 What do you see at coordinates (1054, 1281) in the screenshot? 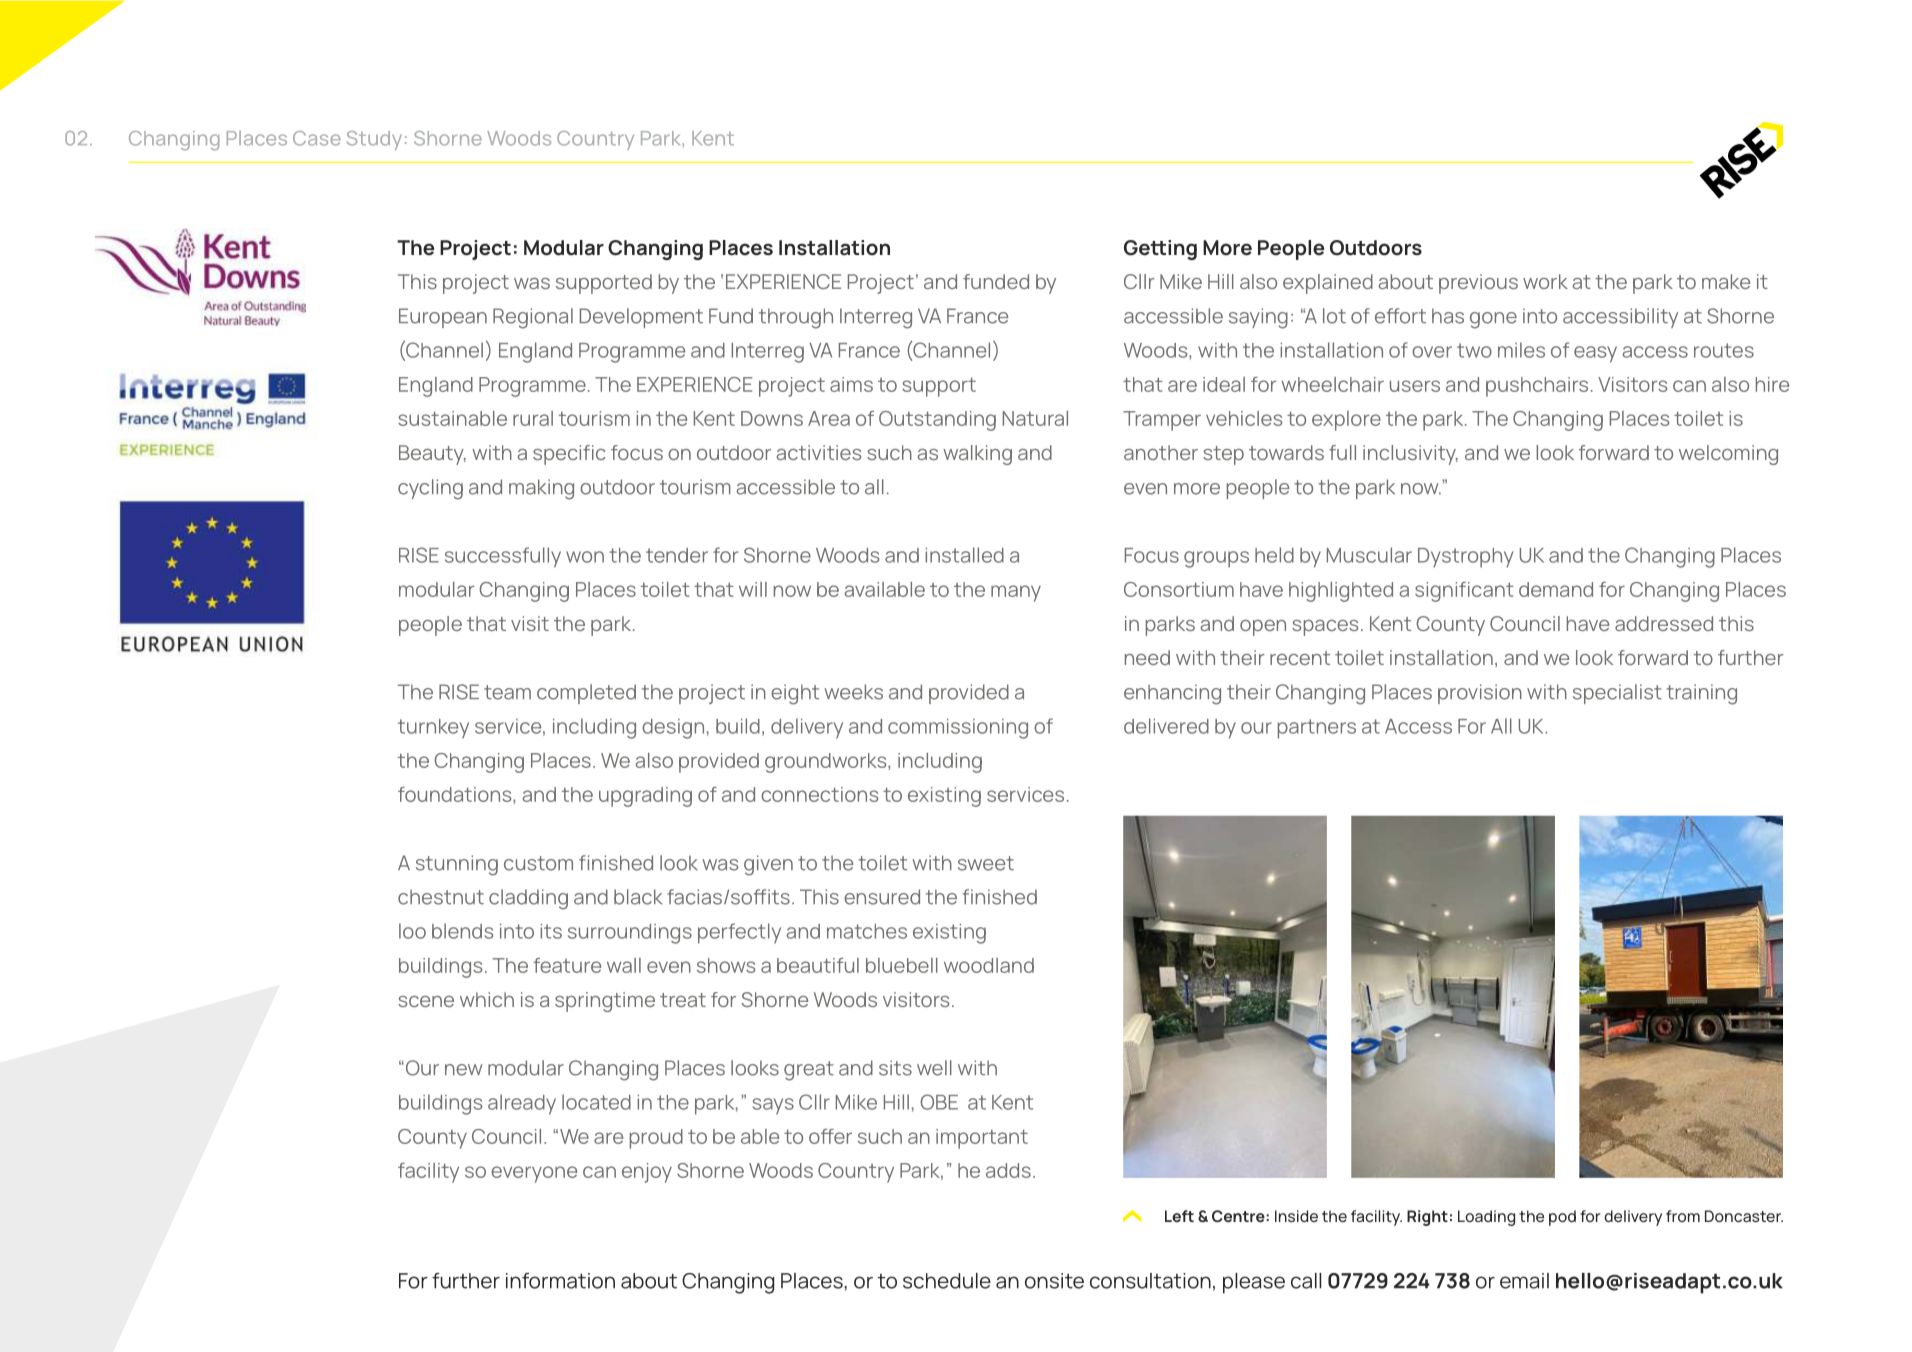
I see `onsite` at bounding box center [1054, 1281].
